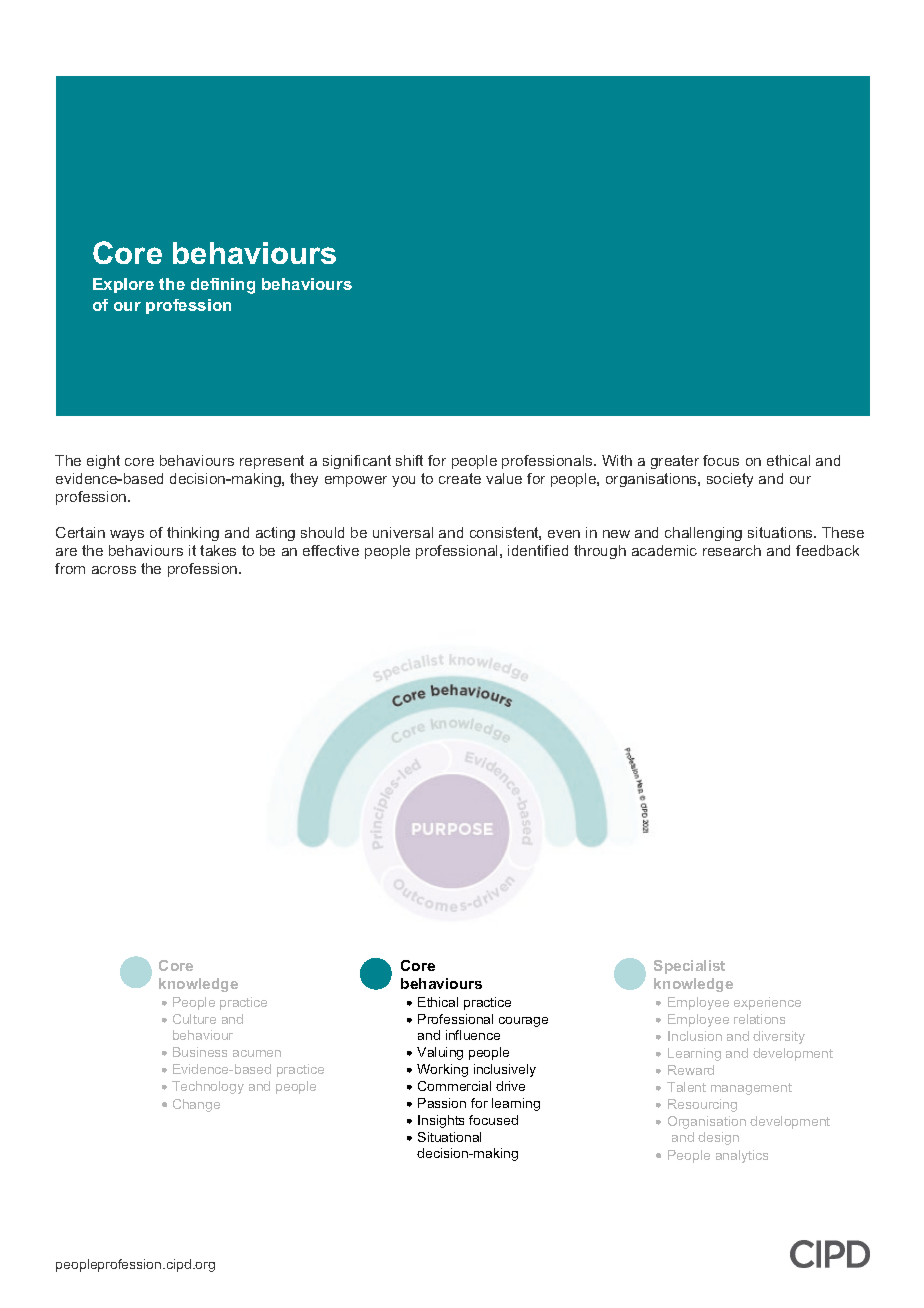  I want to click on greater, so click(675, 462).
